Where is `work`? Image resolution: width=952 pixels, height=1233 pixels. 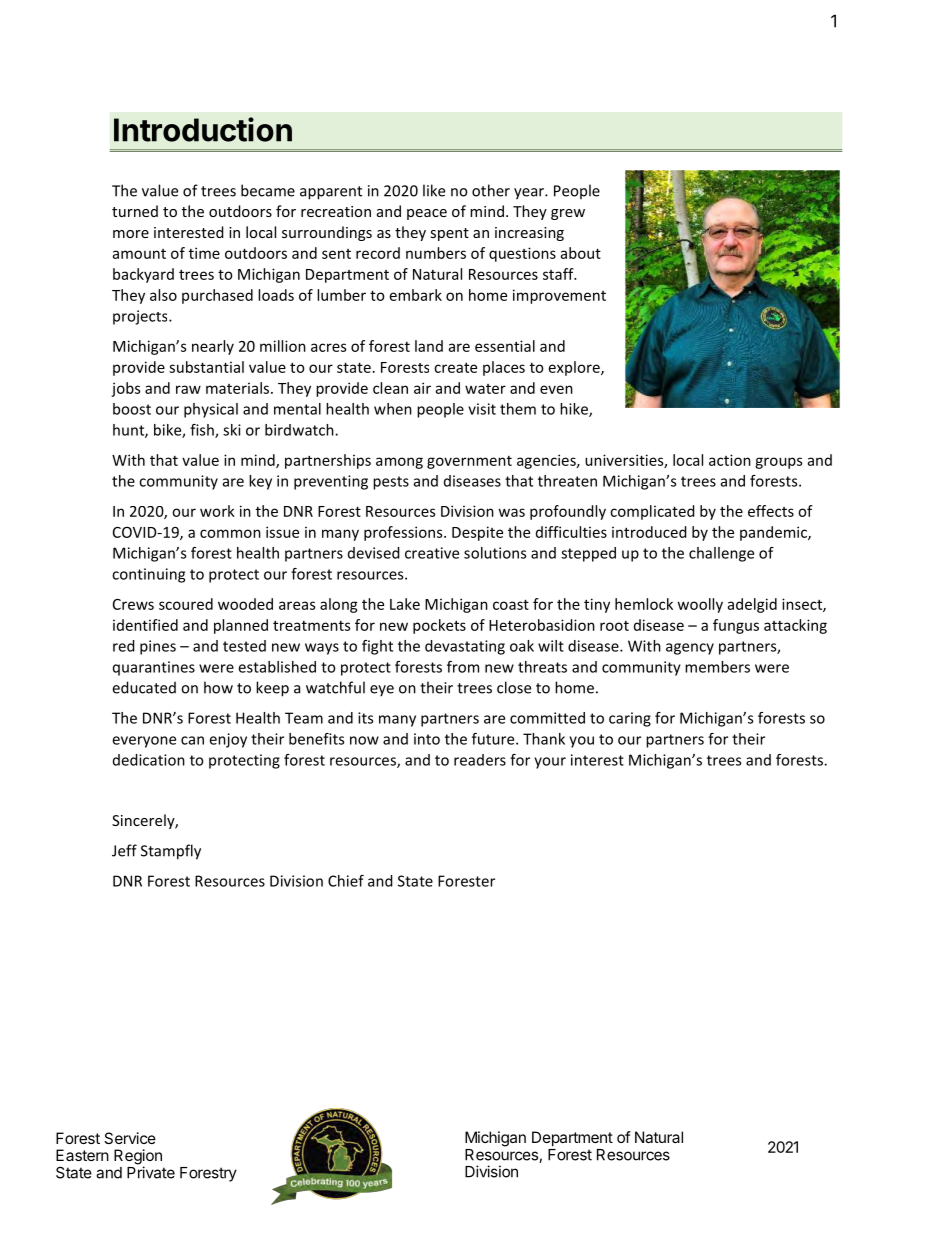
work is located at coordinates (217, 511).
